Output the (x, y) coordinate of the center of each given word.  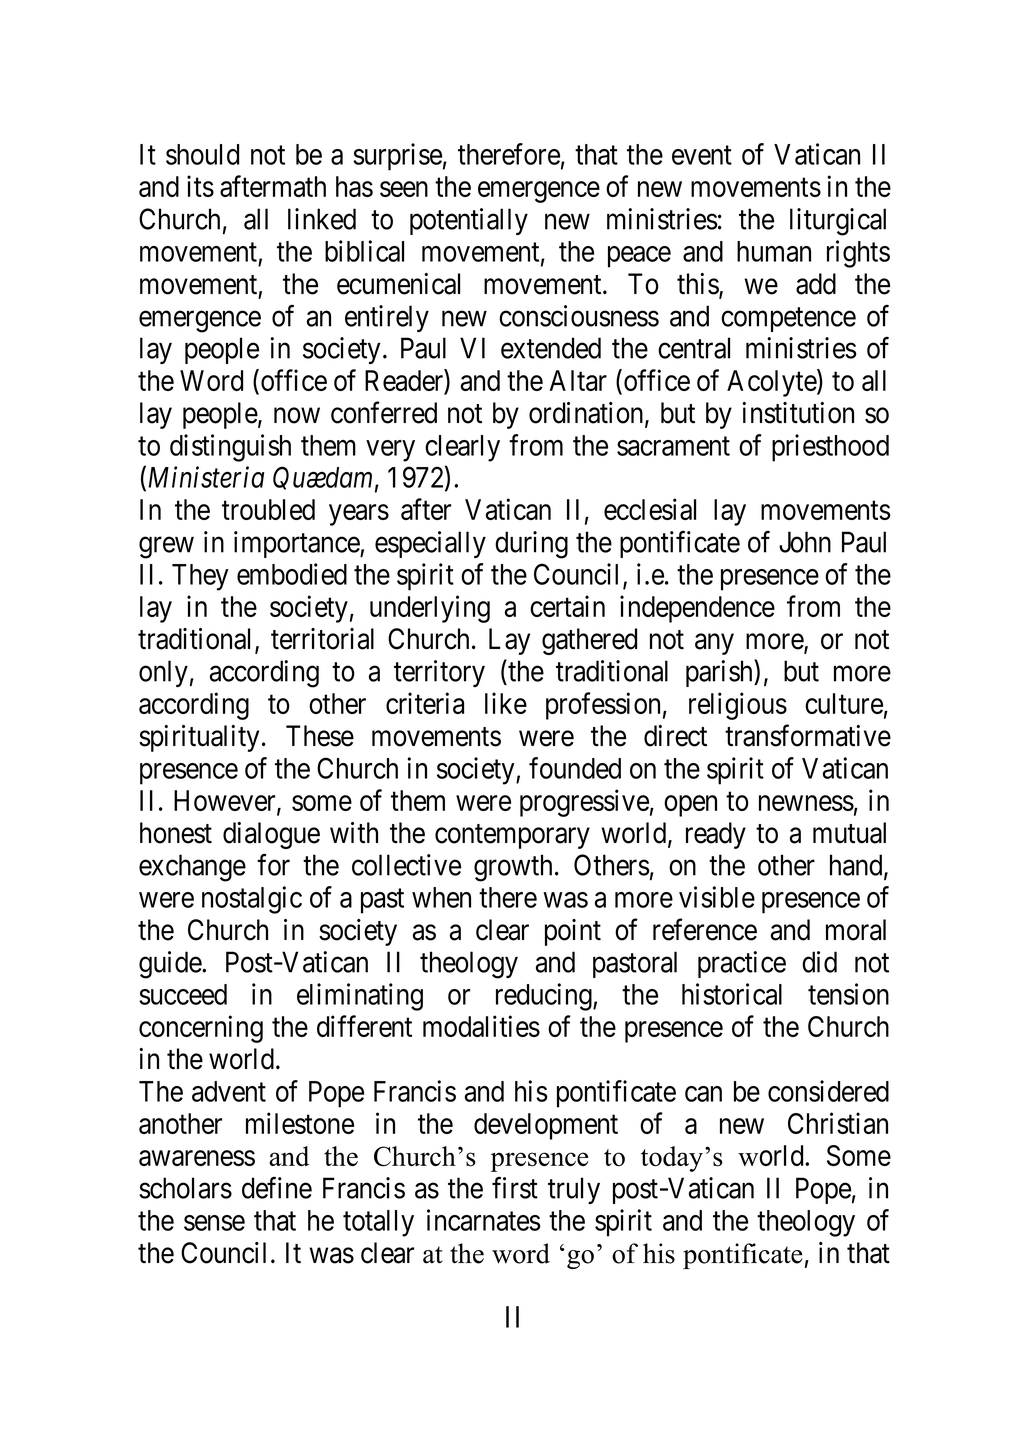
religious (738, 706)
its (200, 186)
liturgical (838, 222)
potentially (469, 221)
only (163, 673)
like (506, 703)
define (277, 1188)
